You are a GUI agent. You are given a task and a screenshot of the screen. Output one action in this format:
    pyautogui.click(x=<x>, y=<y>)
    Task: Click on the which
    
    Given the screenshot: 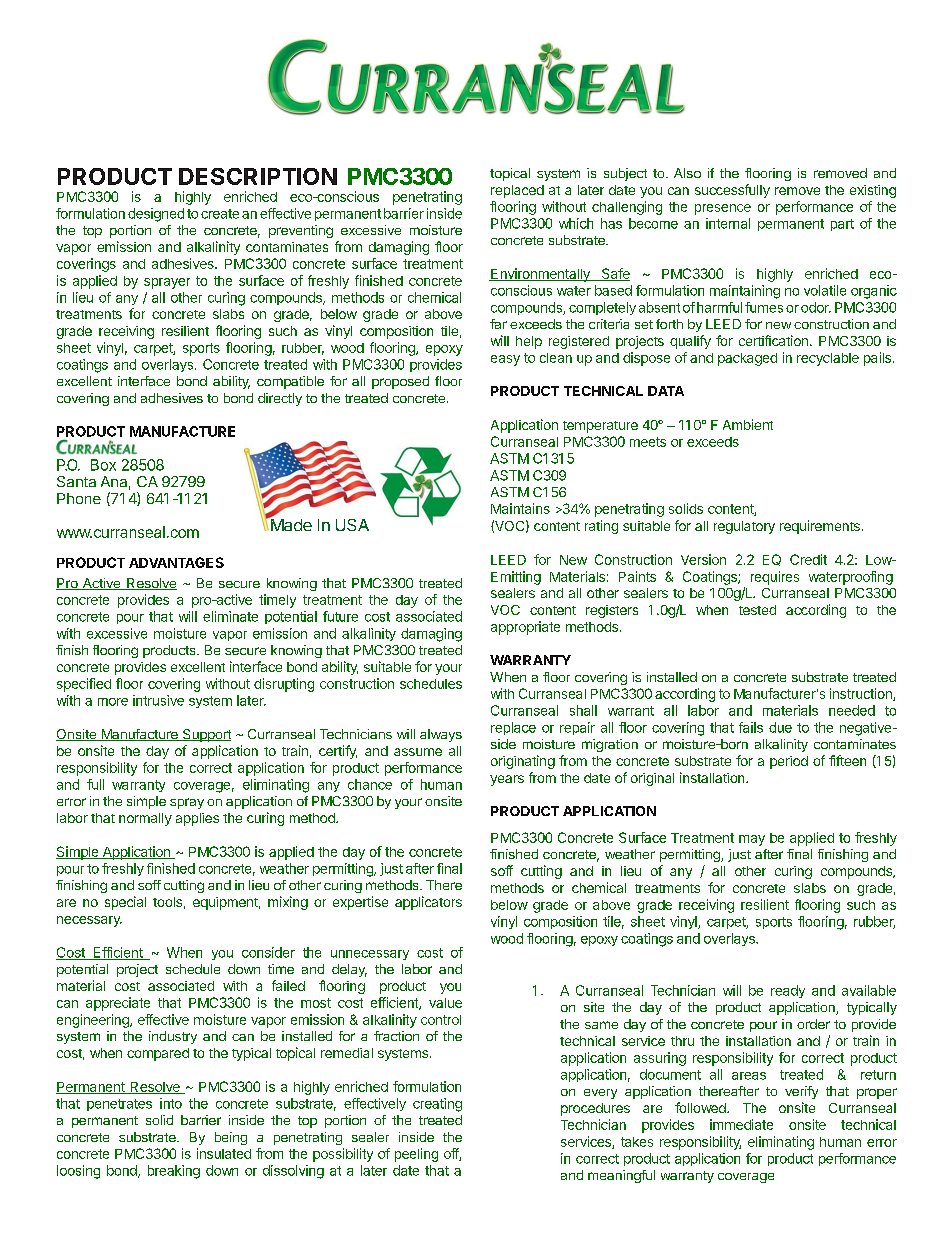 What is the action you would take?
    pyautogui.click(x=576, y=223)
